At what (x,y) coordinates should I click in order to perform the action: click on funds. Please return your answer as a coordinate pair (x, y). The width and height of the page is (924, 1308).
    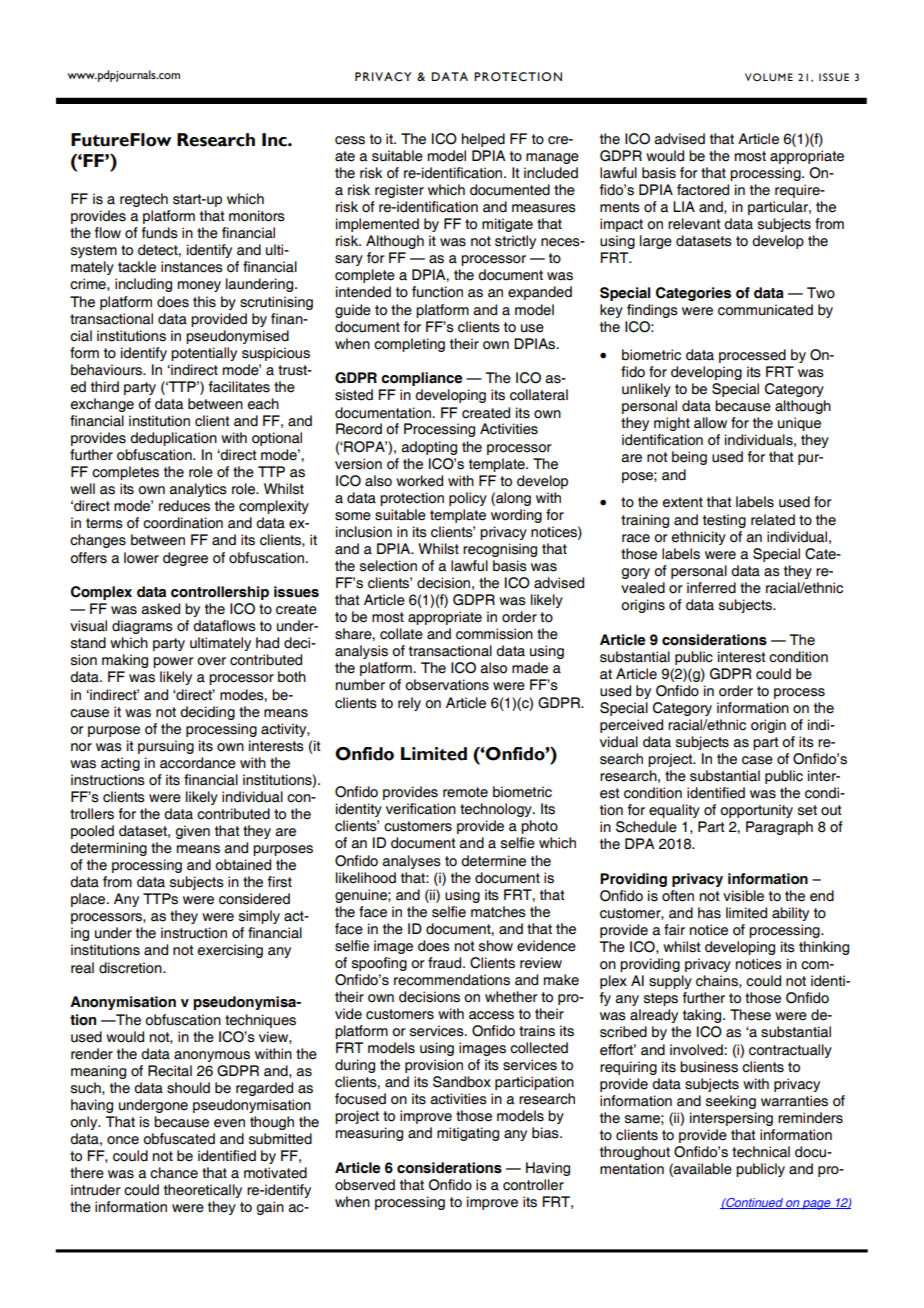
    Looking at the image, I should click on (159, 233).
